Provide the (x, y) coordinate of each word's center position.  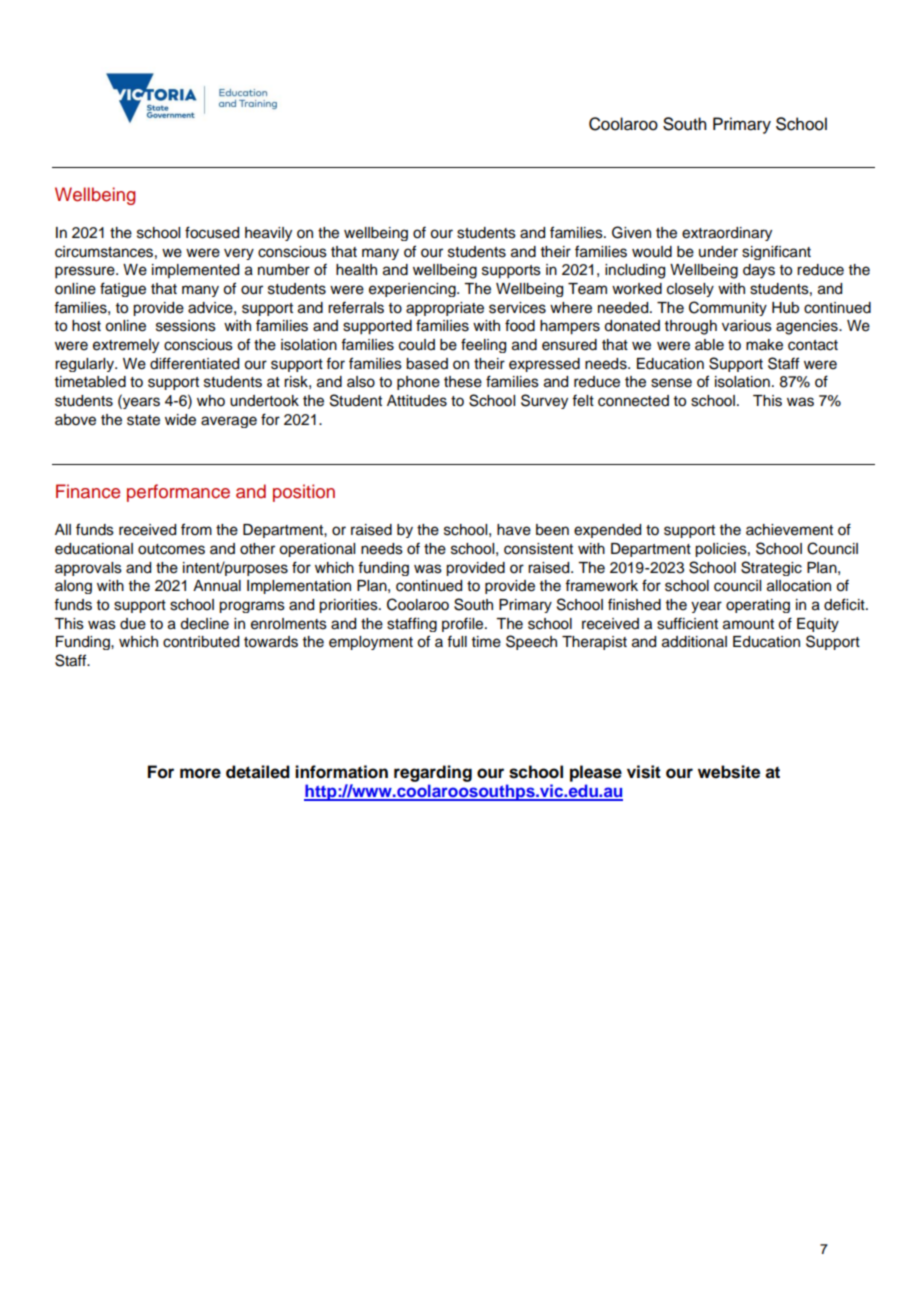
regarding (433, 773)
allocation (799, 586)
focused (212, 232)
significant (776, 252)
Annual (217, 585)
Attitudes (417, 401)
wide (180, 420)
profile (464, 624)
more (200, 773)
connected (633, 401)
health (356, 270)
